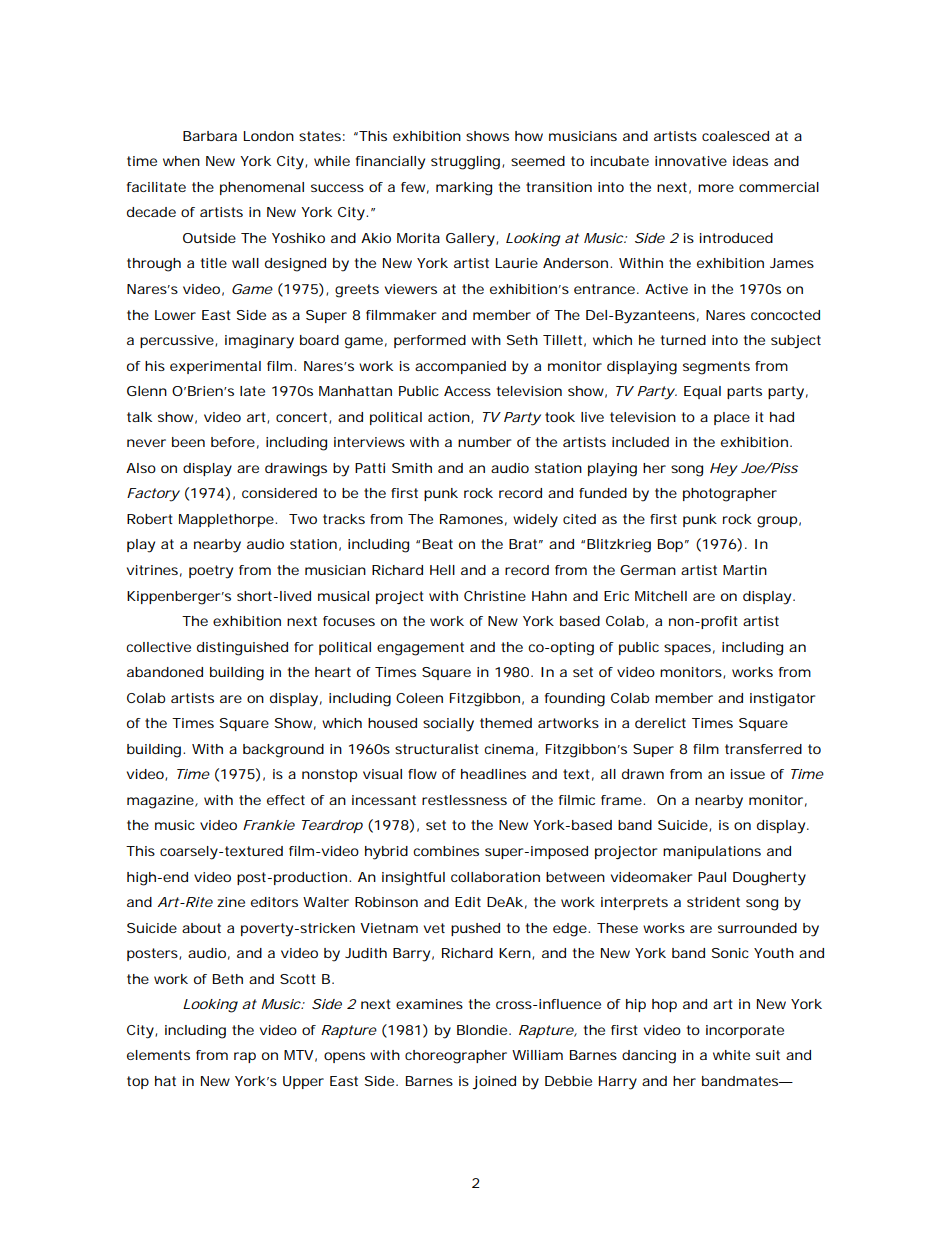 The width and height of the screenshot is (952, 1233). I want to click on struggling, so click(465, 163).
